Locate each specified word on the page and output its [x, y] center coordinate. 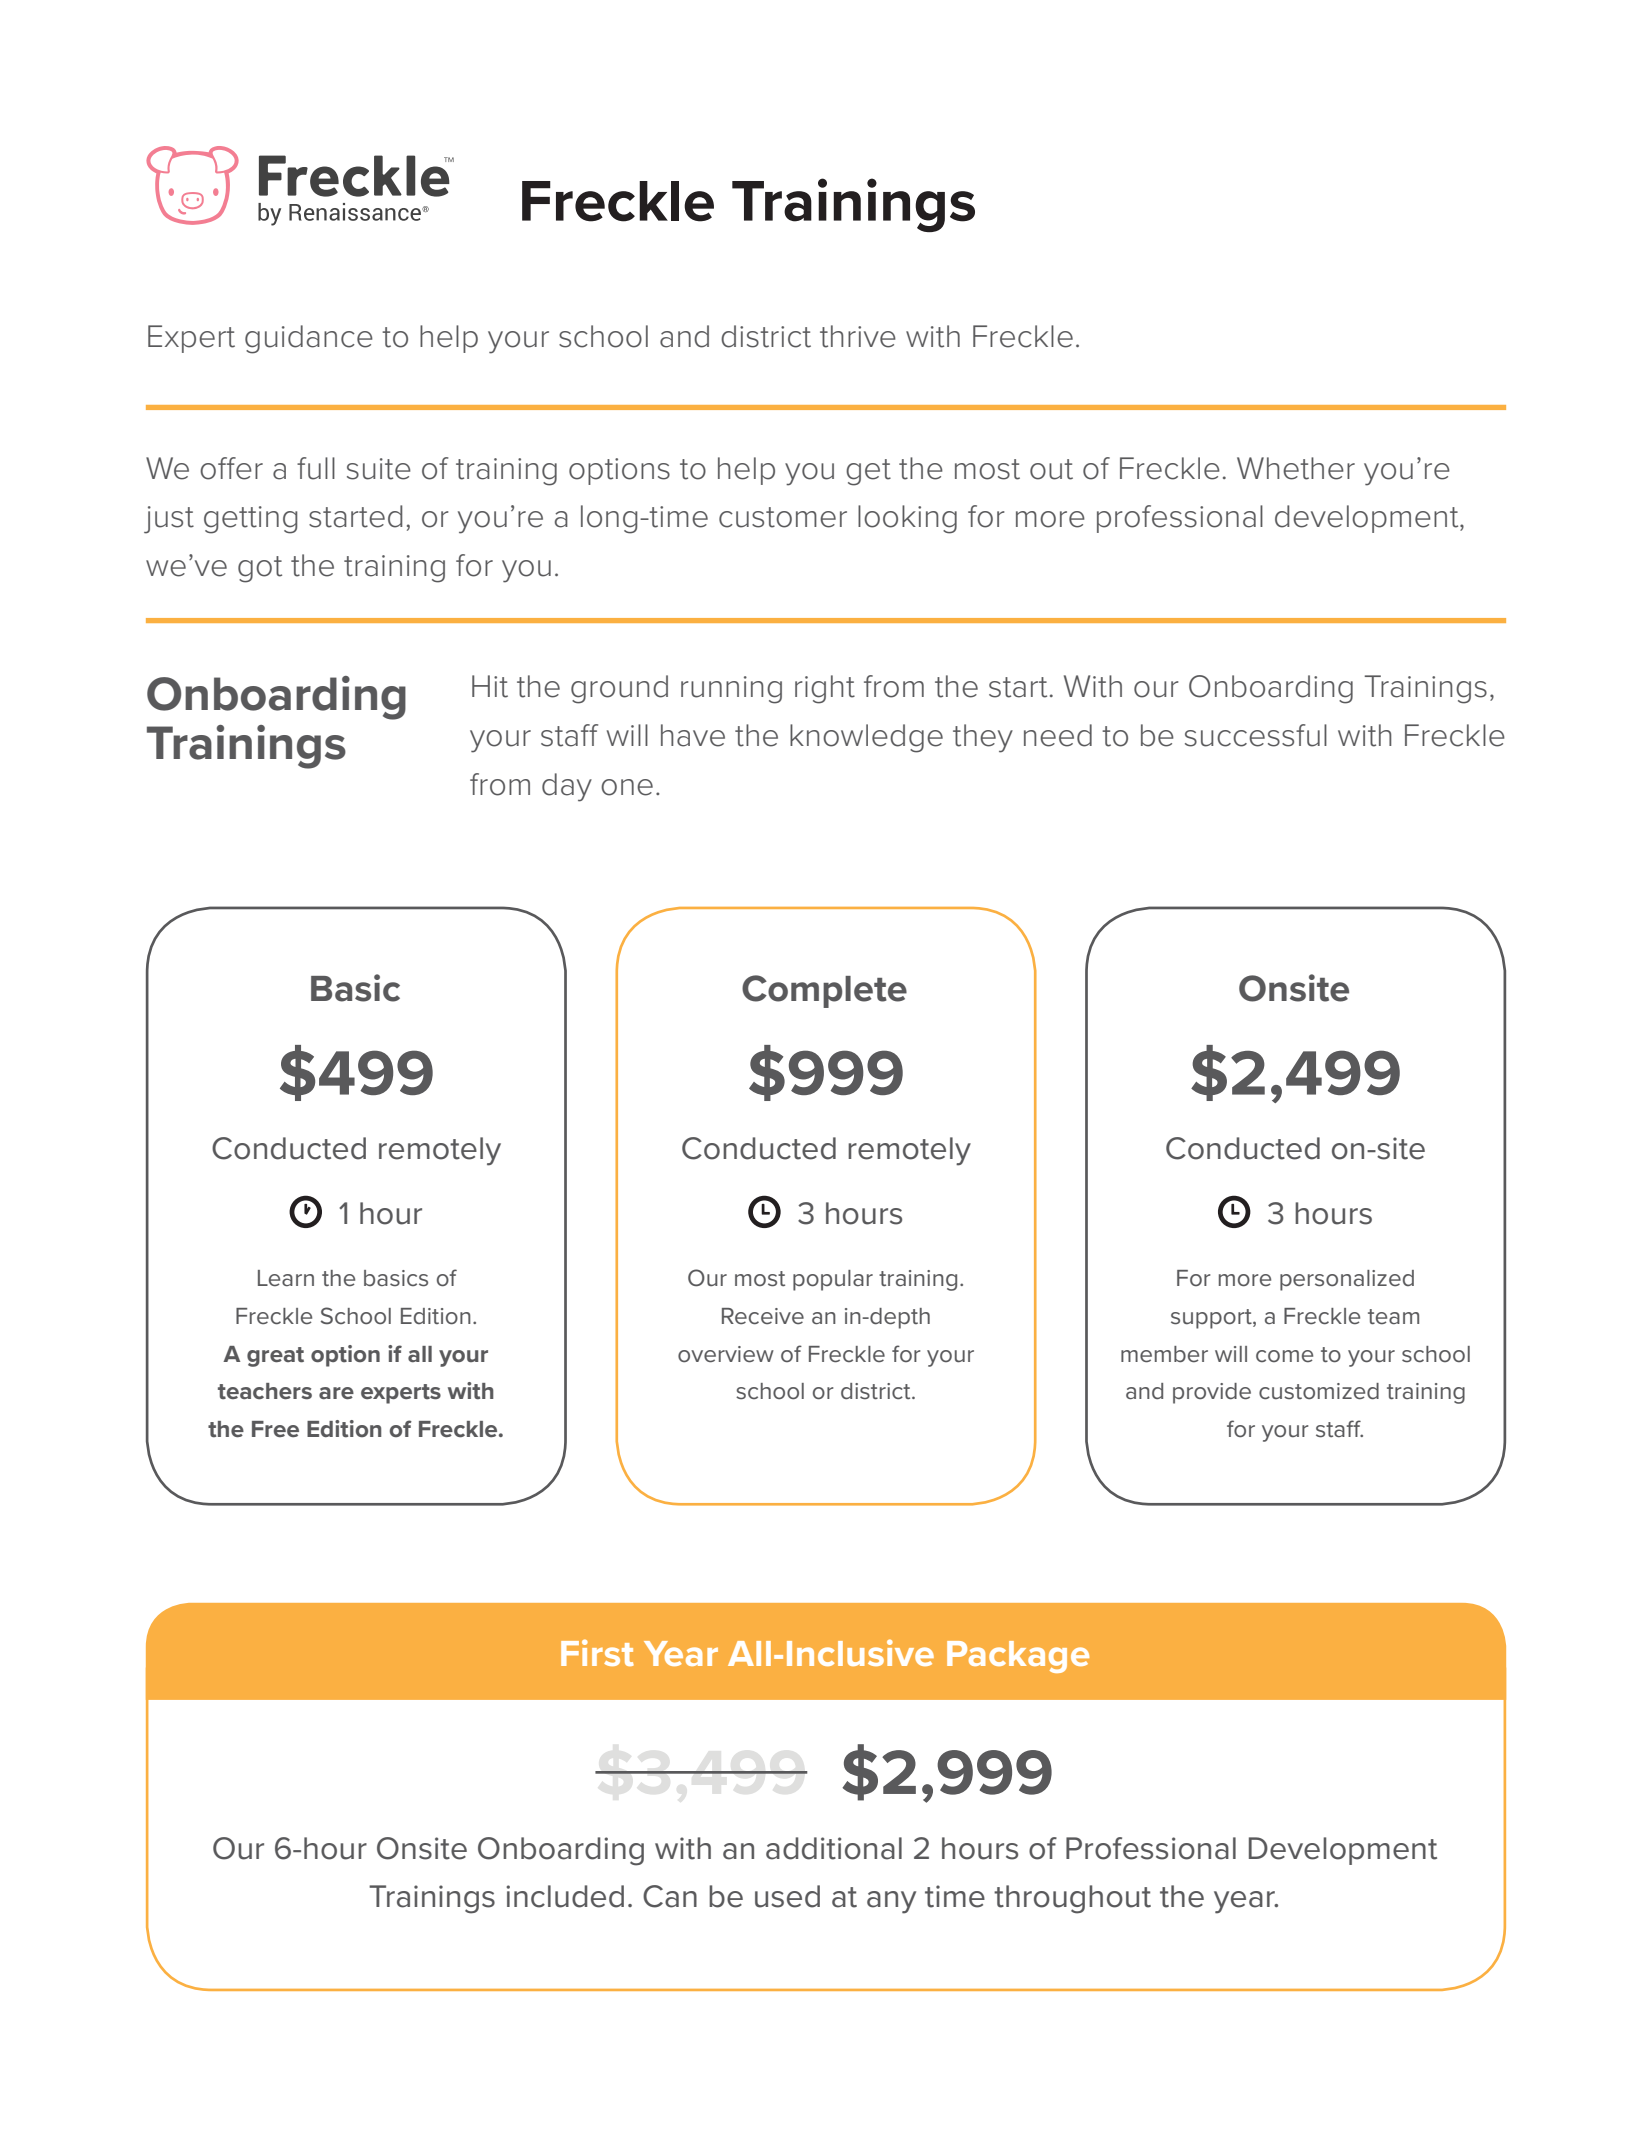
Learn [286, 1278]
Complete [824, 991]
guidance [309, 339]
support [1212, 1319]
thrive [858, 336]
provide [1212, 1393]
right [825, 689]
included [565, 1896]
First [597, 1652]
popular [833, 1280]
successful [1256, 735]
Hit [490, 686]
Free [275, 1429]
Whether [1296, 468]
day [567, 787]
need [1058, 735]
